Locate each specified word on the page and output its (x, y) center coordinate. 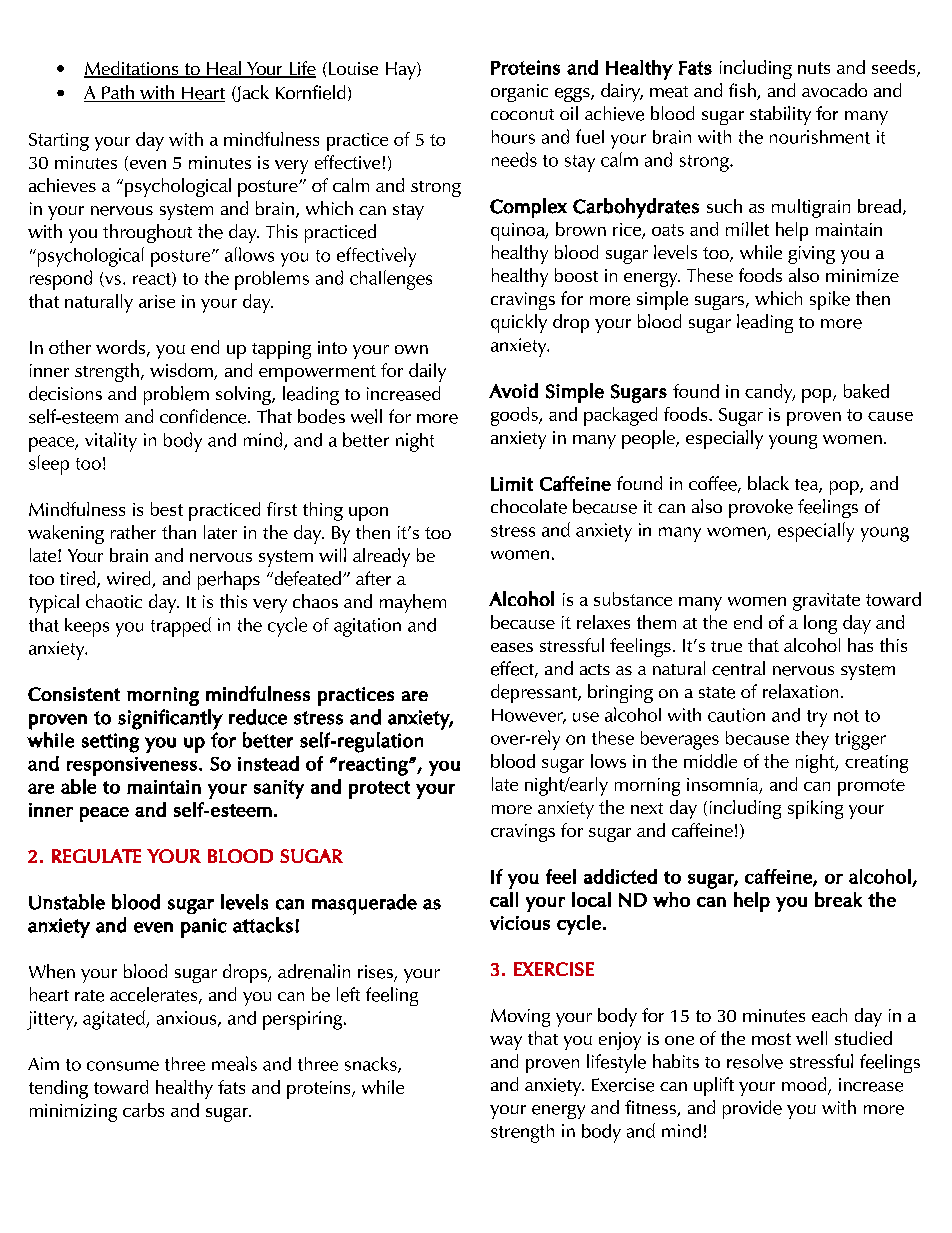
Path (118, 93)
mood (805, 1085)
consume (123, 1066)
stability (780, 115)
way (506, 1043)
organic (519, 93)
